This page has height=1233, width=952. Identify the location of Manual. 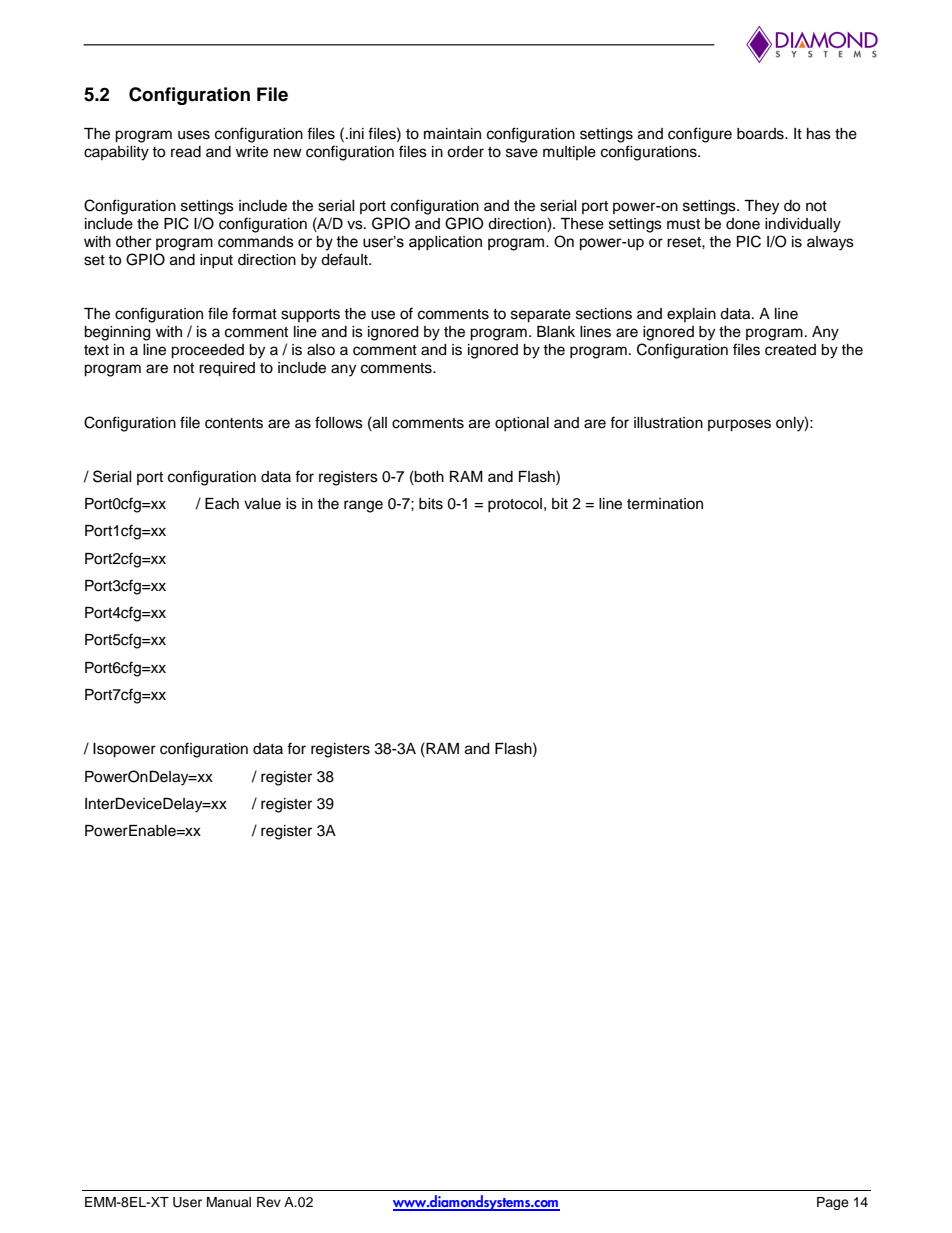
(229, 1202).
